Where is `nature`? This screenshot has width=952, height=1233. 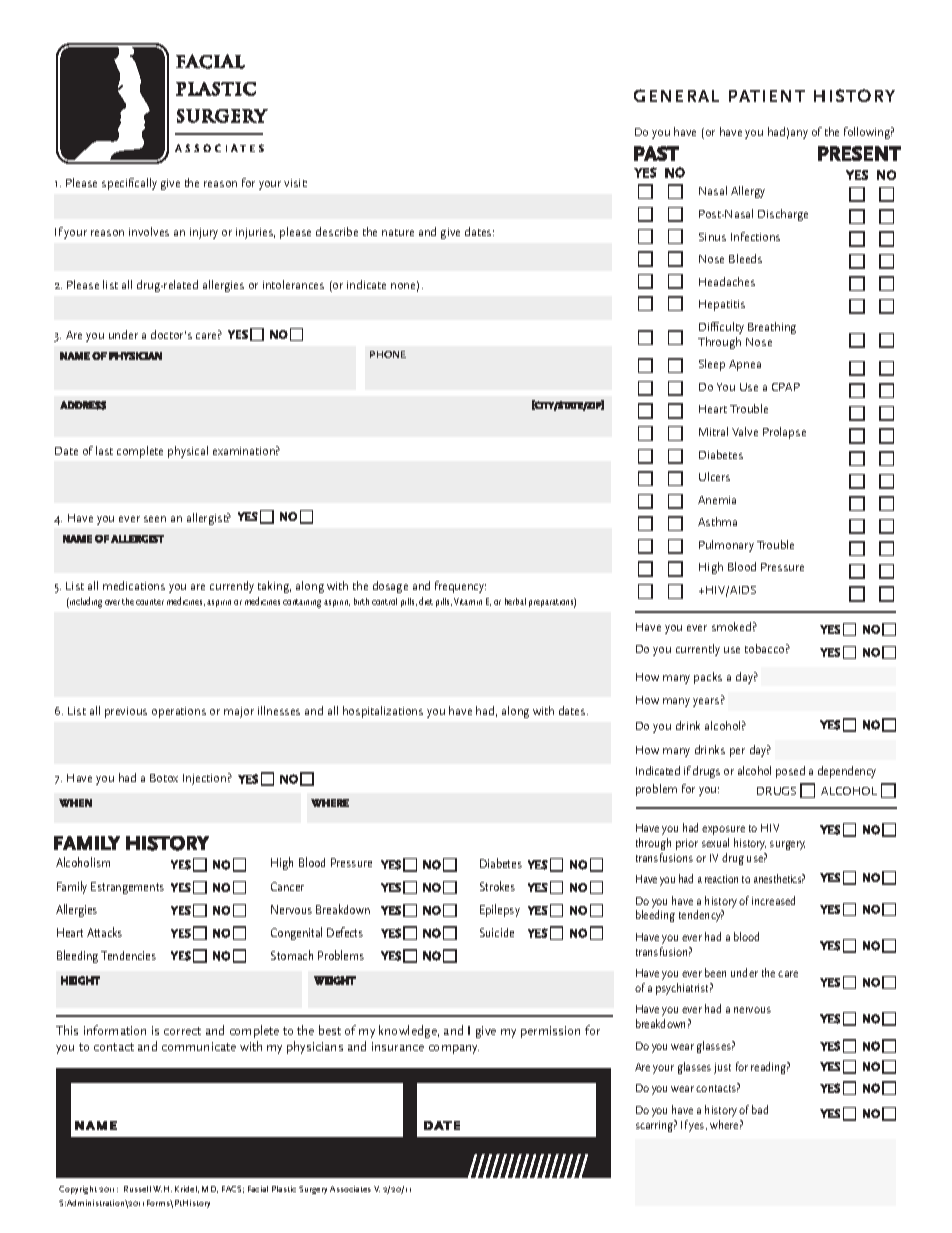
nature is located at coordinates (398, 232).
